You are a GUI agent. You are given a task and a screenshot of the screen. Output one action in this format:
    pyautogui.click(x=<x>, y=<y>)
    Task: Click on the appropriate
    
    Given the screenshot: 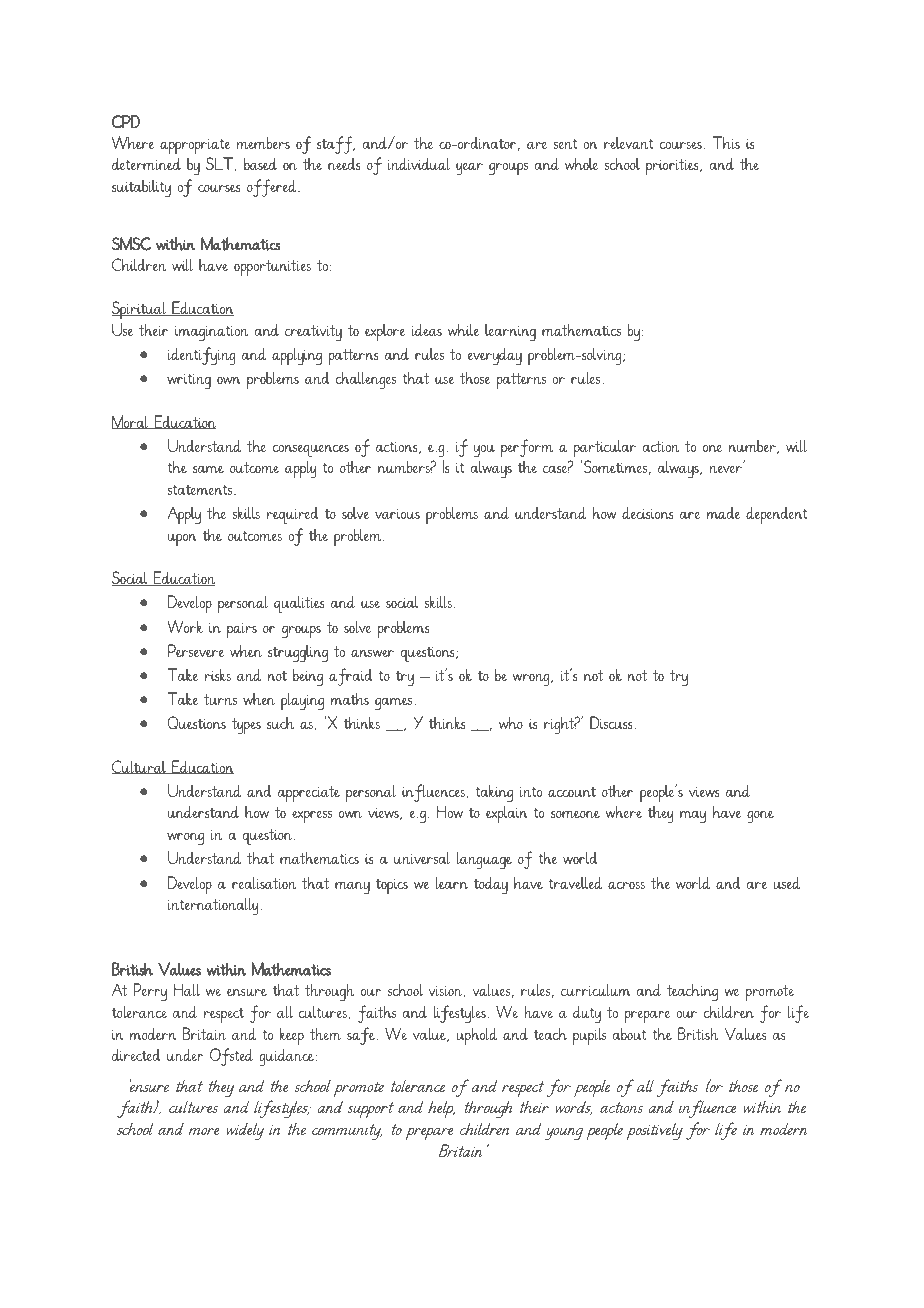 What is the action you would take?
    pyautogui.click(x=195, y=146)
